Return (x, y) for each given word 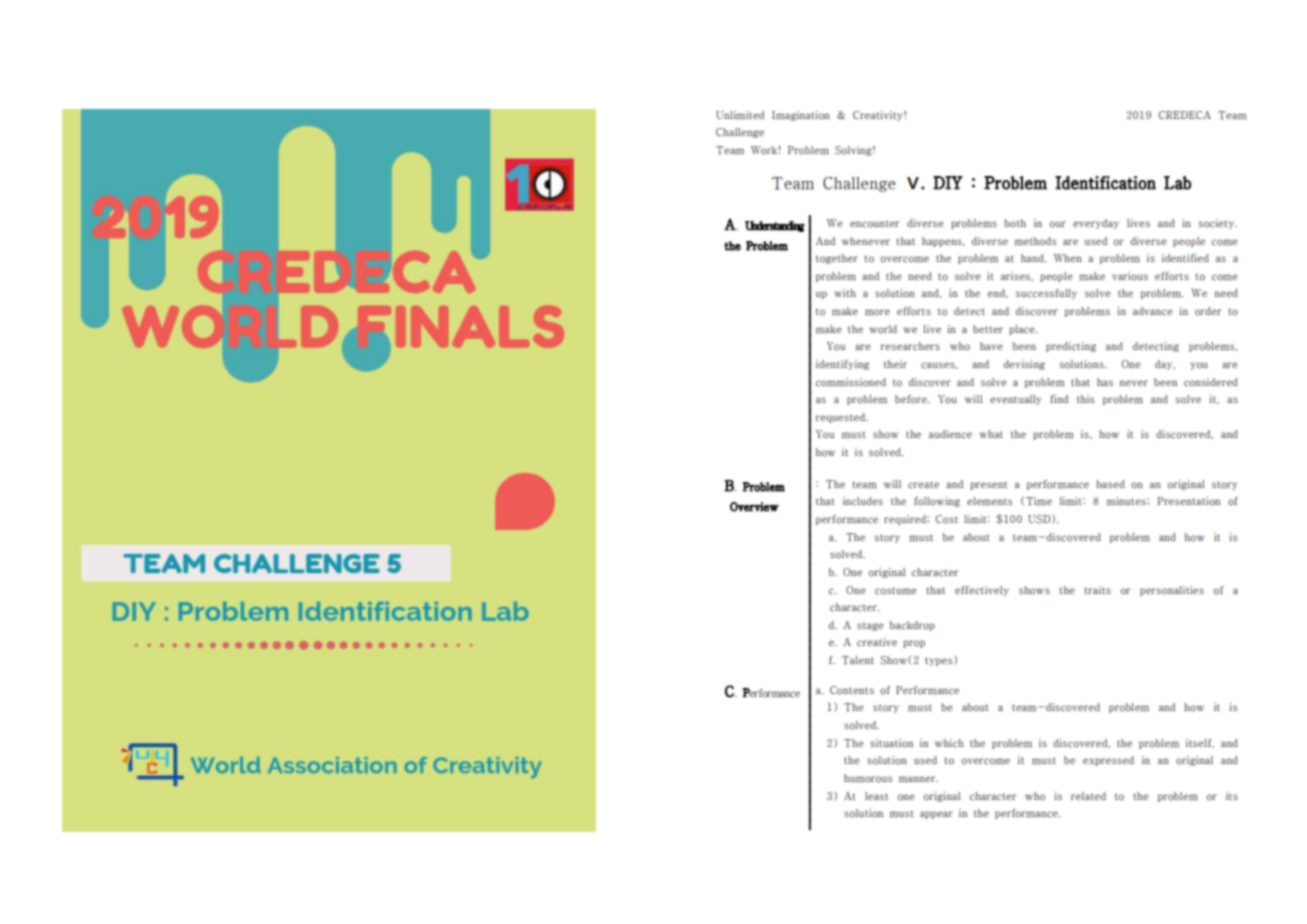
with (845, 293)
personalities (1172, 591)
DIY (948, 183)
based (1110, 484)
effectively (982, 591)
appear (936, 815)
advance (1153, 311)
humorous (868, 778)
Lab (1177, 183)
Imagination (801, 116)
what (991, 434)
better (988, 329)
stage (870, 627)
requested (842, 418)
